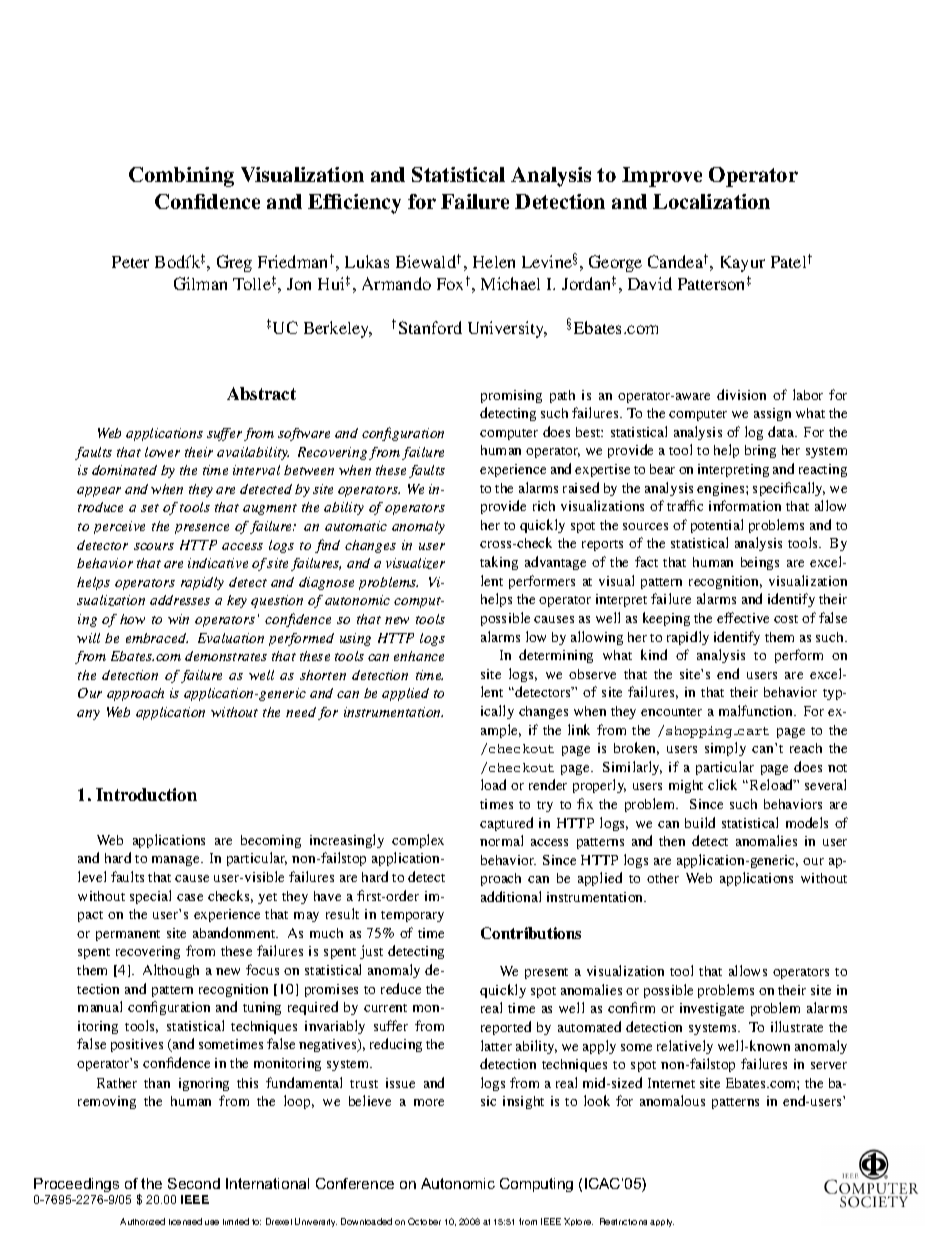 This document has width=952, height=1233. What do you see at coordinates (177, 861) in the document?
I see `manage` at bounding box center [177, 861].
